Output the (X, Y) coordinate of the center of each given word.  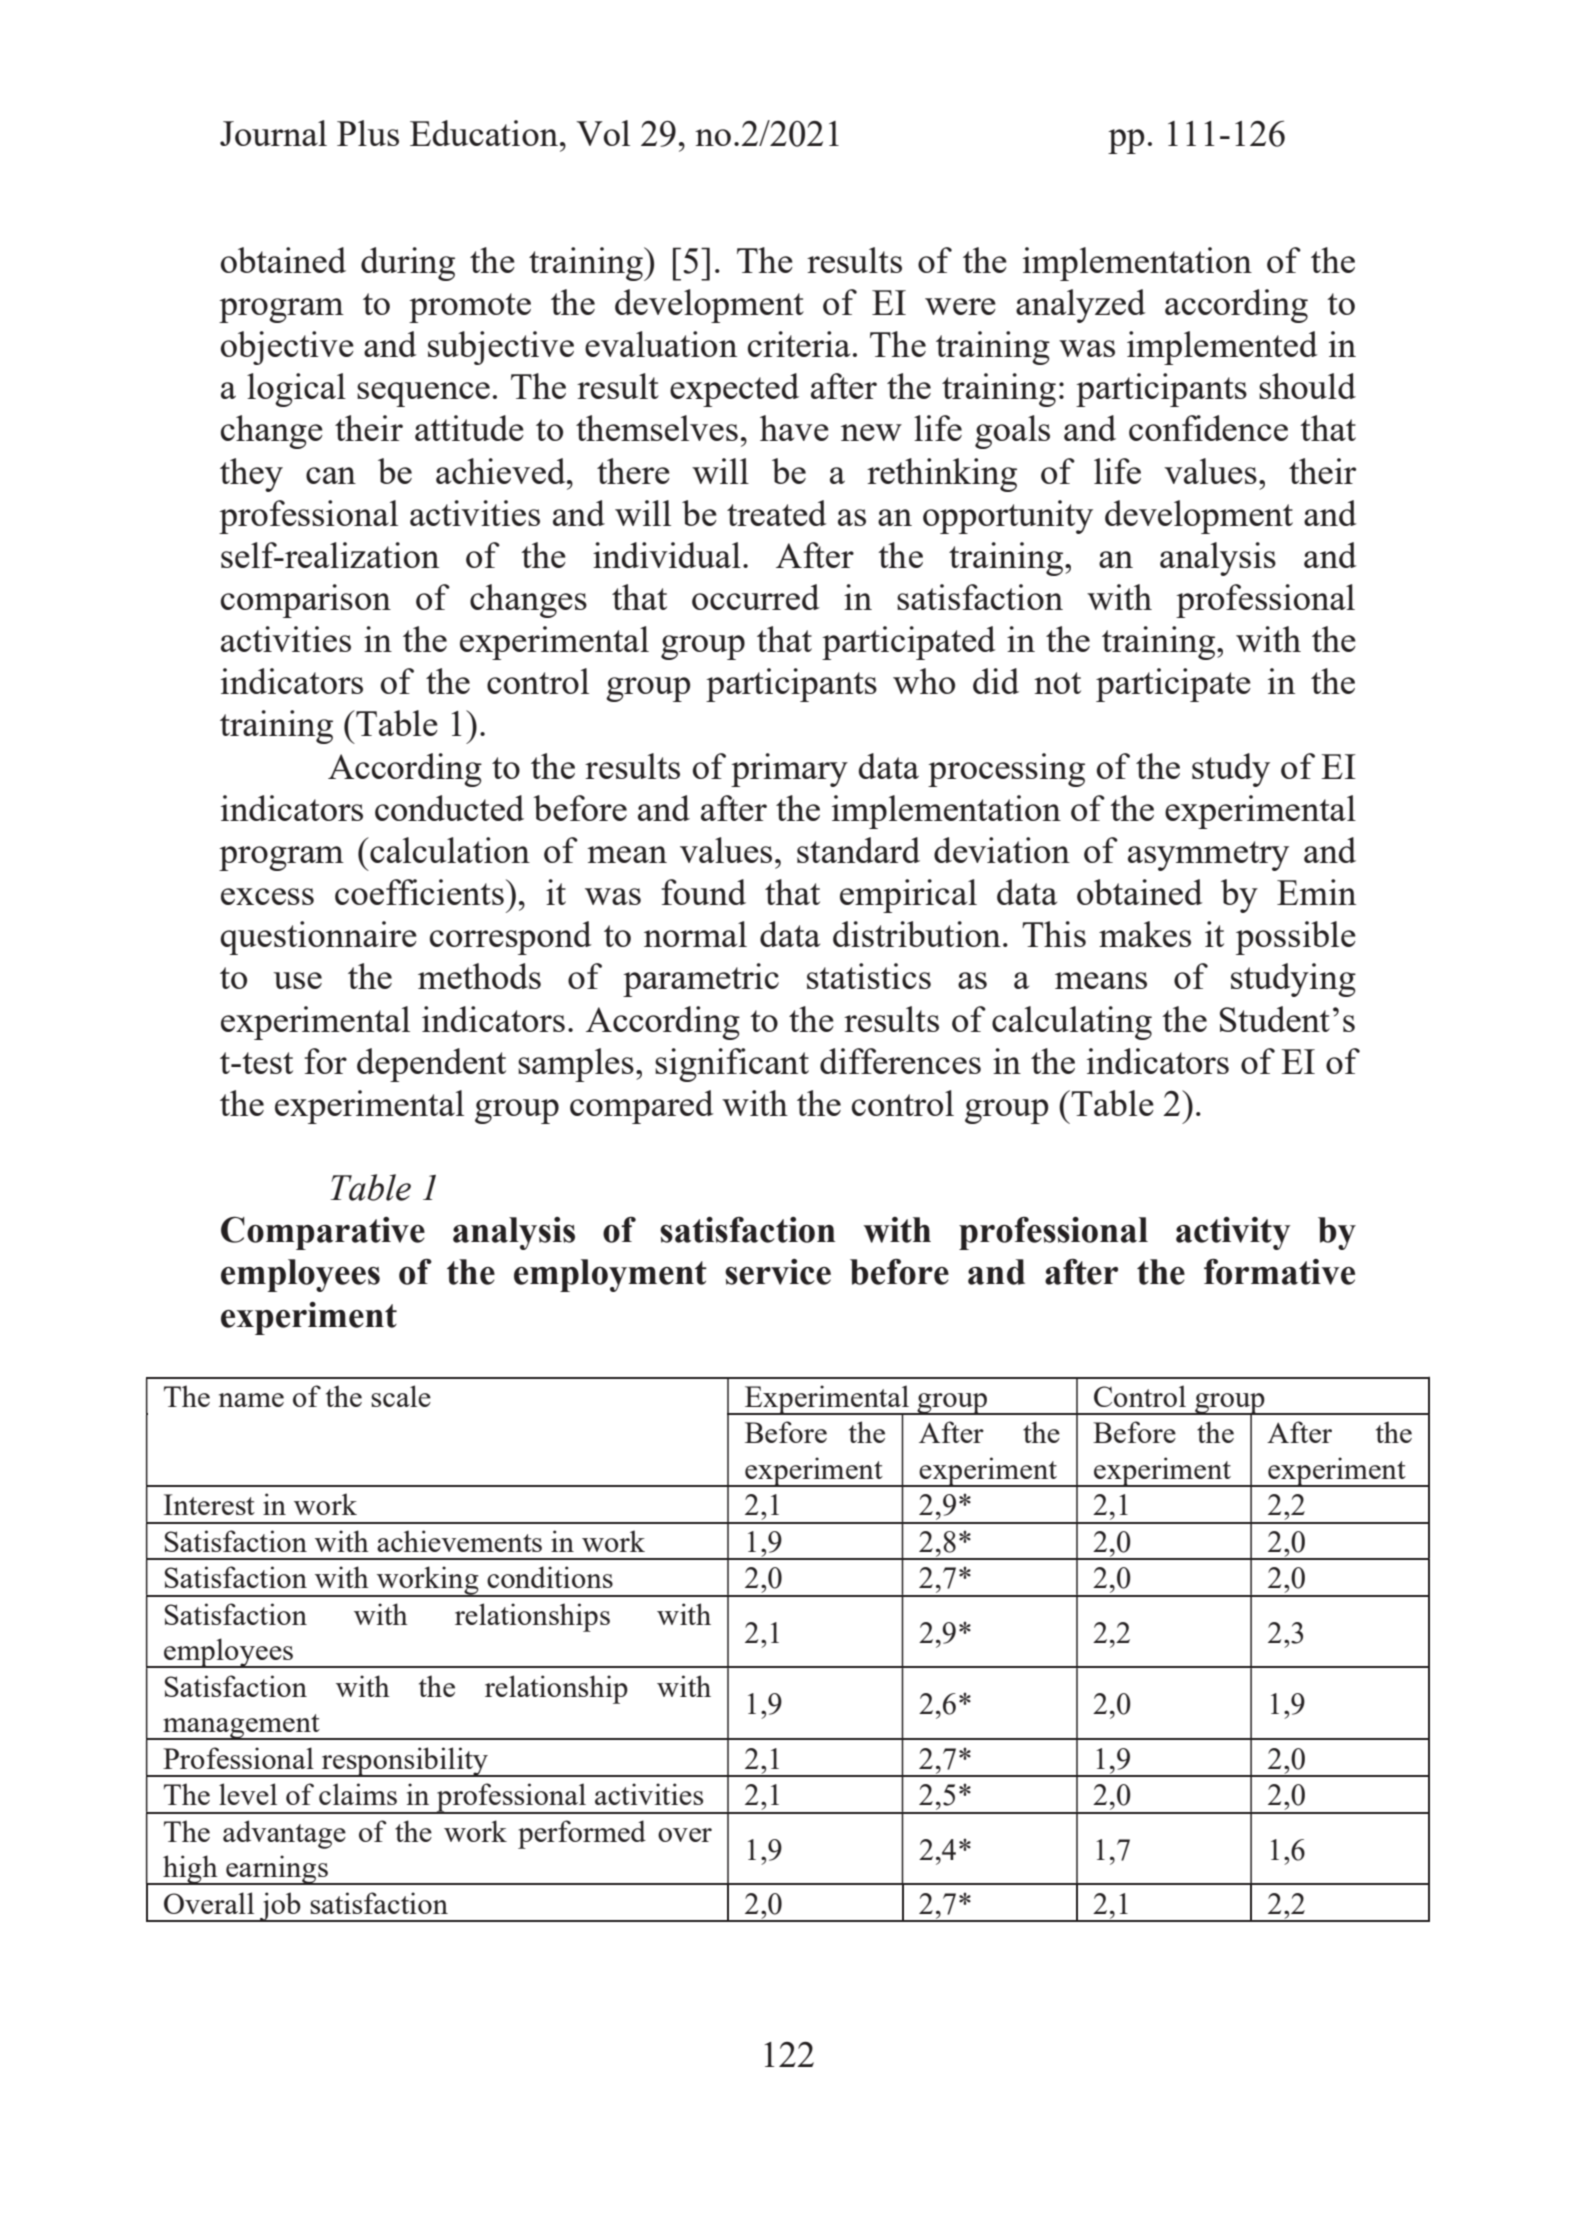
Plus (368, 133)
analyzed (1081, 306)
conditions (550, 1577)
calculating (1072, 1023)
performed (582, 1834)
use (297, 980)
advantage (284, 1834)
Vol (603, 133)
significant (732, 1065)
